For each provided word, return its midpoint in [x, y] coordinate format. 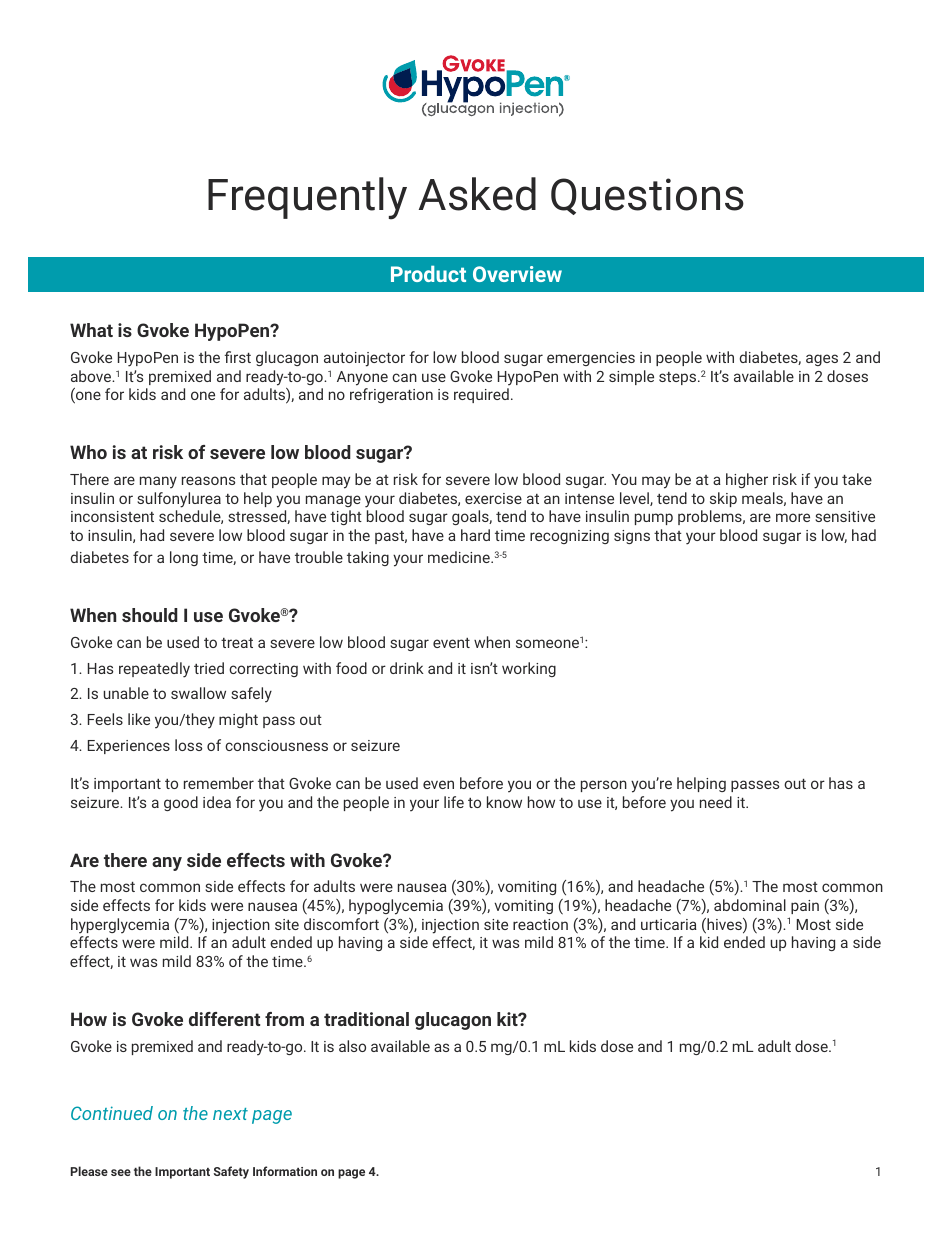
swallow [198, 693]
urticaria [669, 924]
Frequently [307, 198]
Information [285, 1171]
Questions [647, 196]
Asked [477, 194]
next [230, 1114]
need [716, 802]
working [529, 669]
